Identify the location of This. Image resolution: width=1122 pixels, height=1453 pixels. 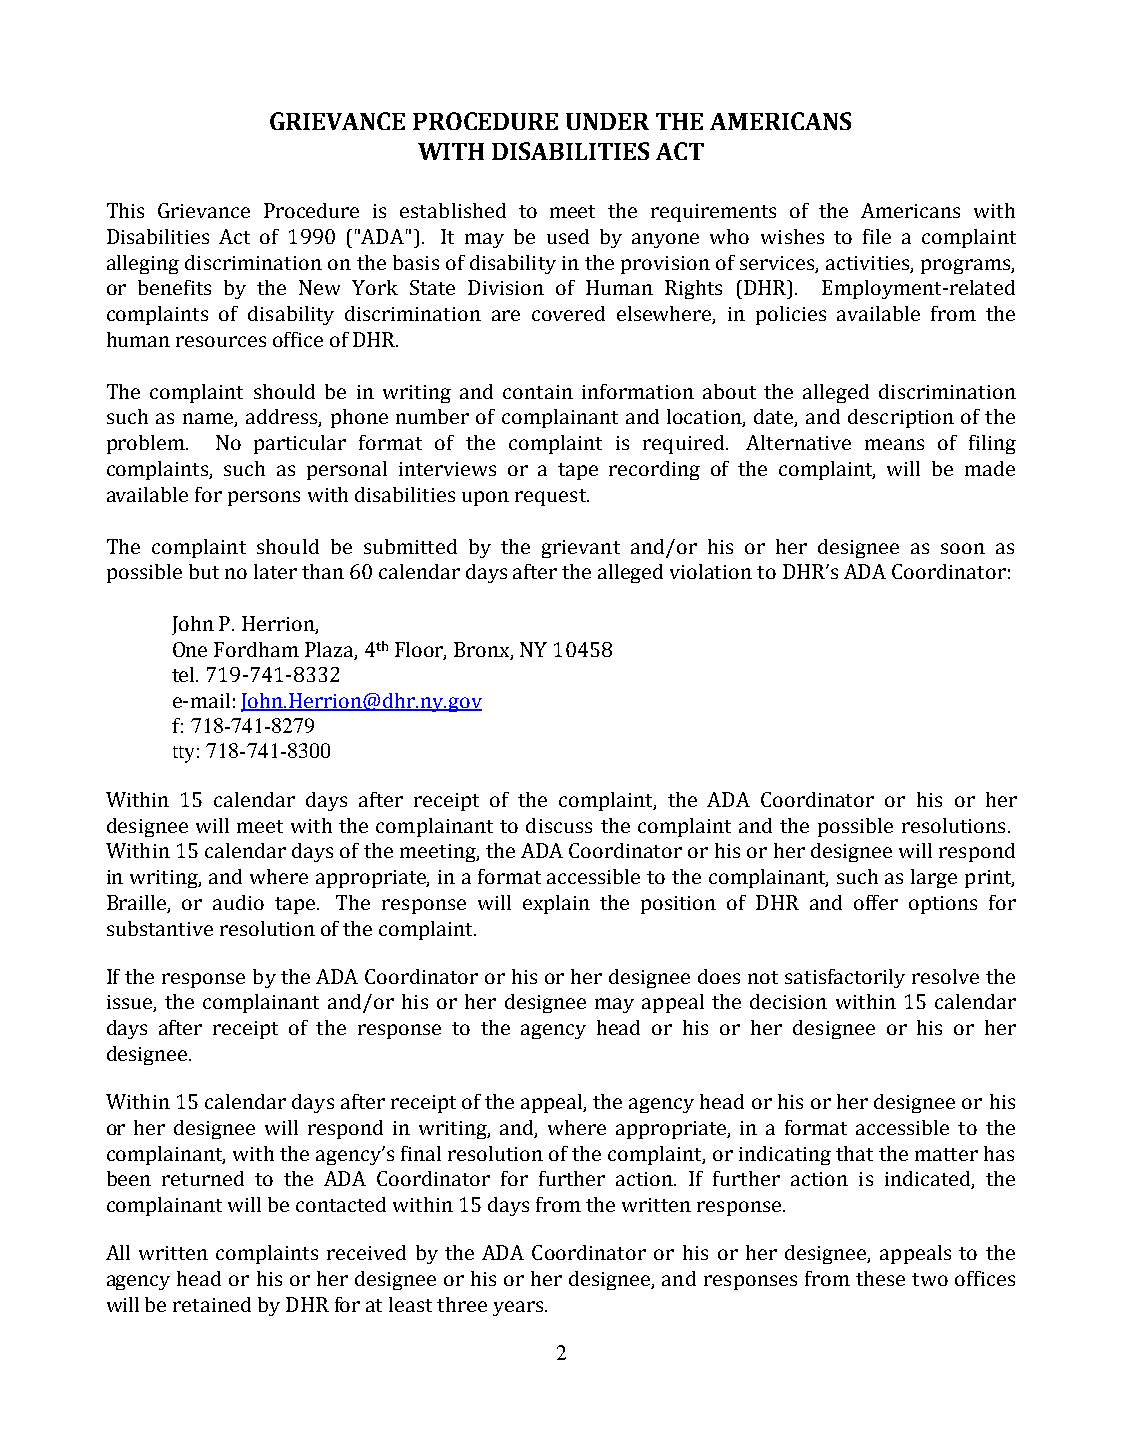
(125, 210).
